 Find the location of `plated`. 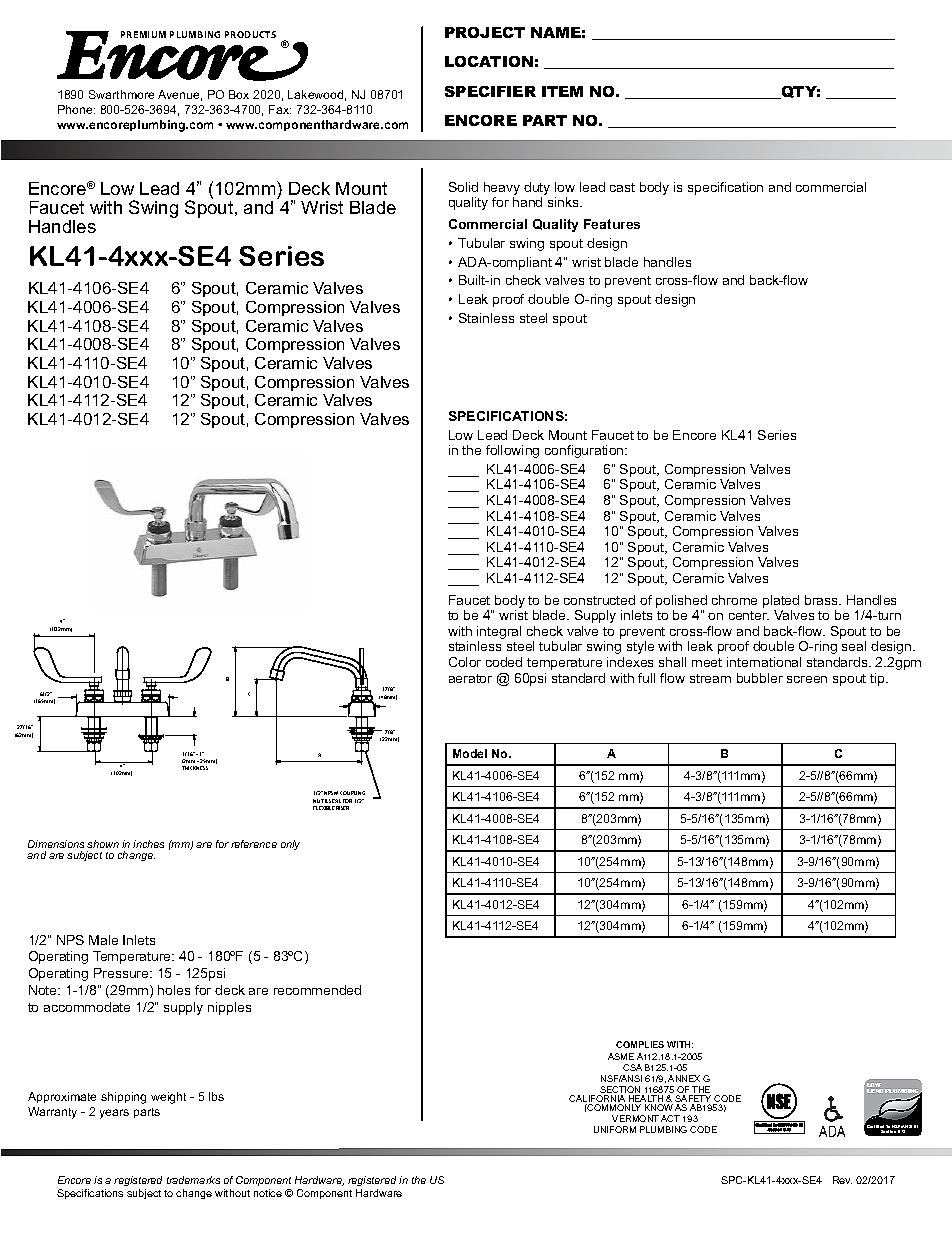

plated is located at coordinates (781, 601).
